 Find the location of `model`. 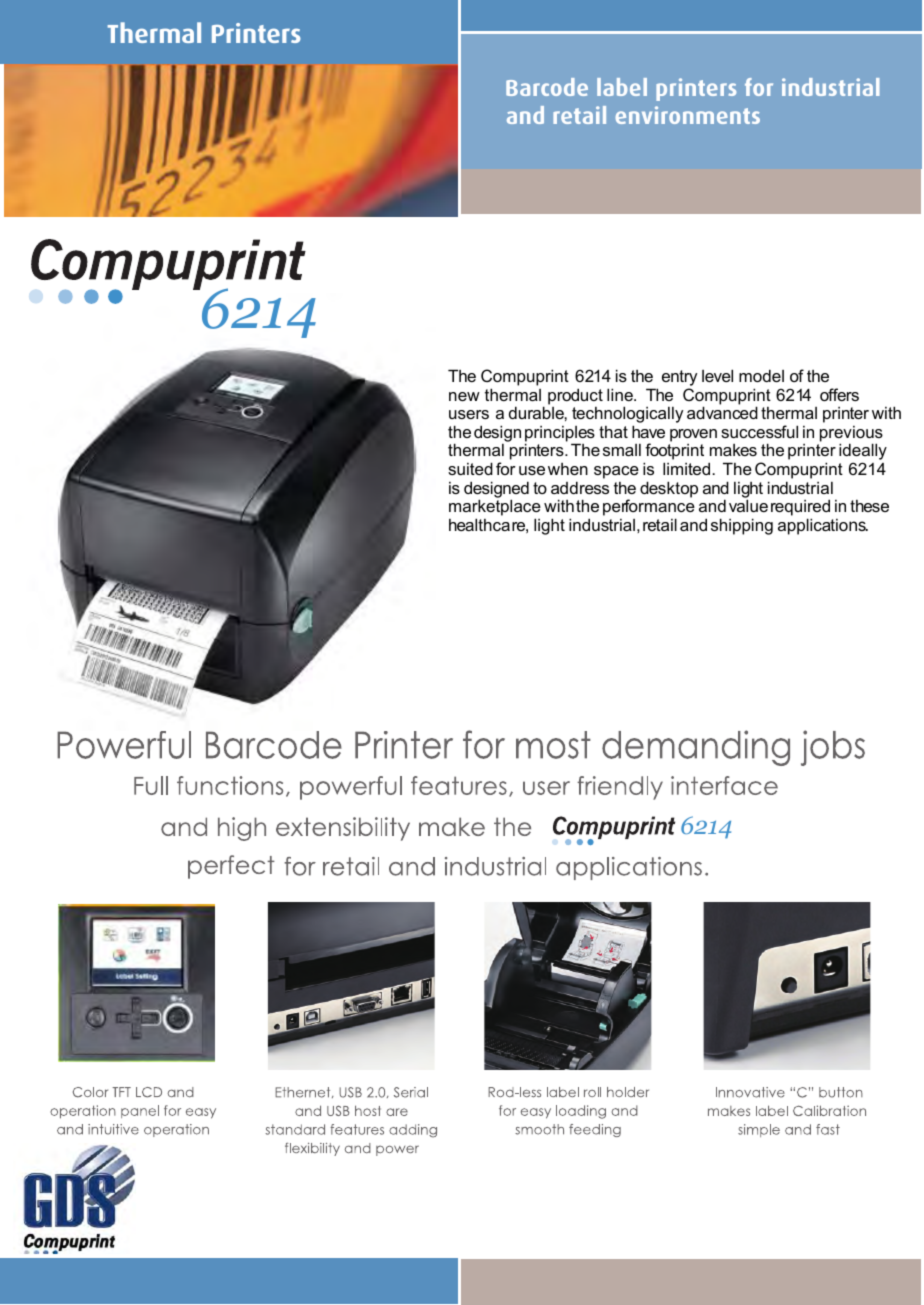

model is located at coordinates (761, 375).
